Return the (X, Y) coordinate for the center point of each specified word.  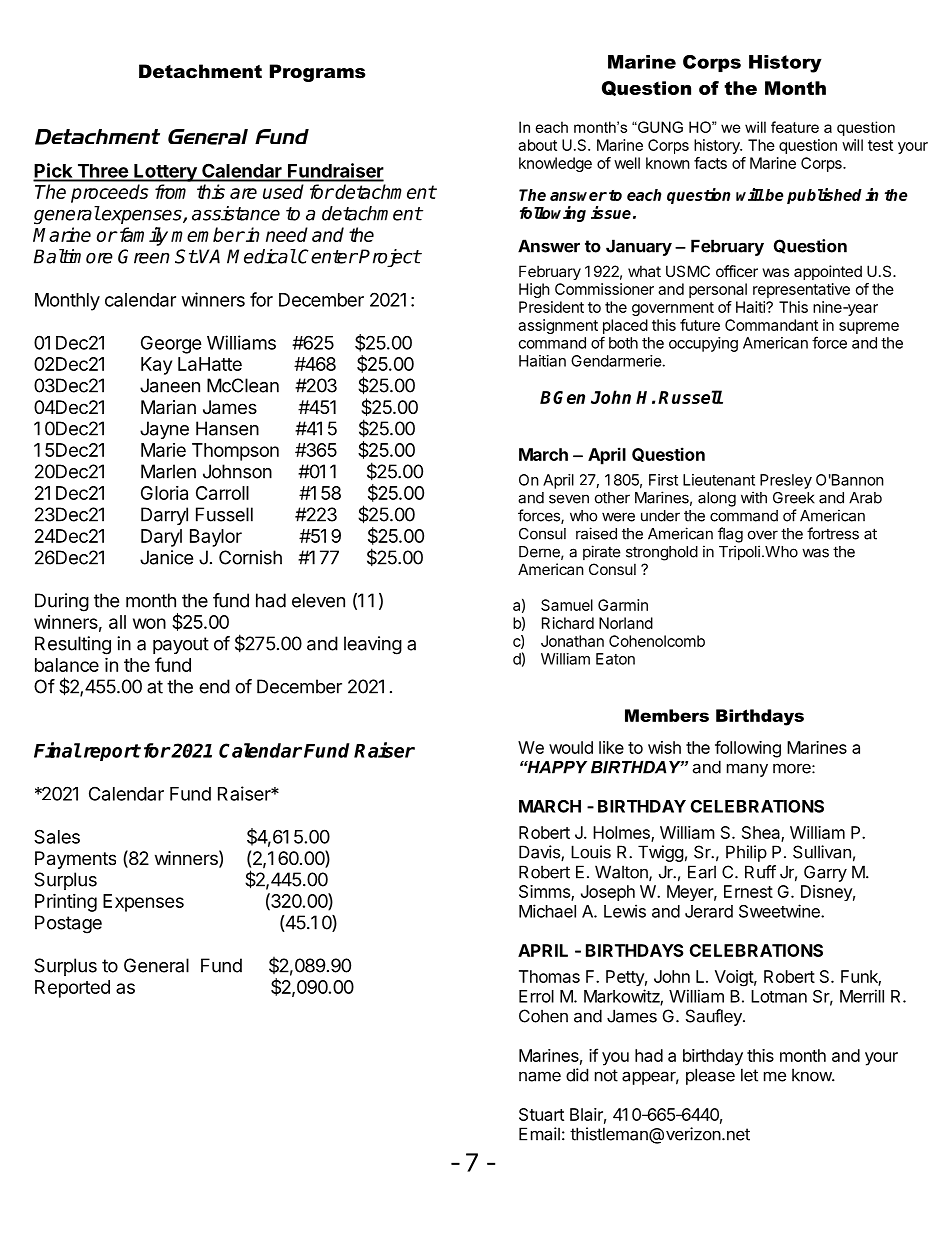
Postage (68, 924)
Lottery (165, 173)
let (749, 1075)
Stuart (541, 1114)
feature (795, 127)
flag (730, 535)
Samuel (567, 605)
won (149, 623)
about (537, 145)
